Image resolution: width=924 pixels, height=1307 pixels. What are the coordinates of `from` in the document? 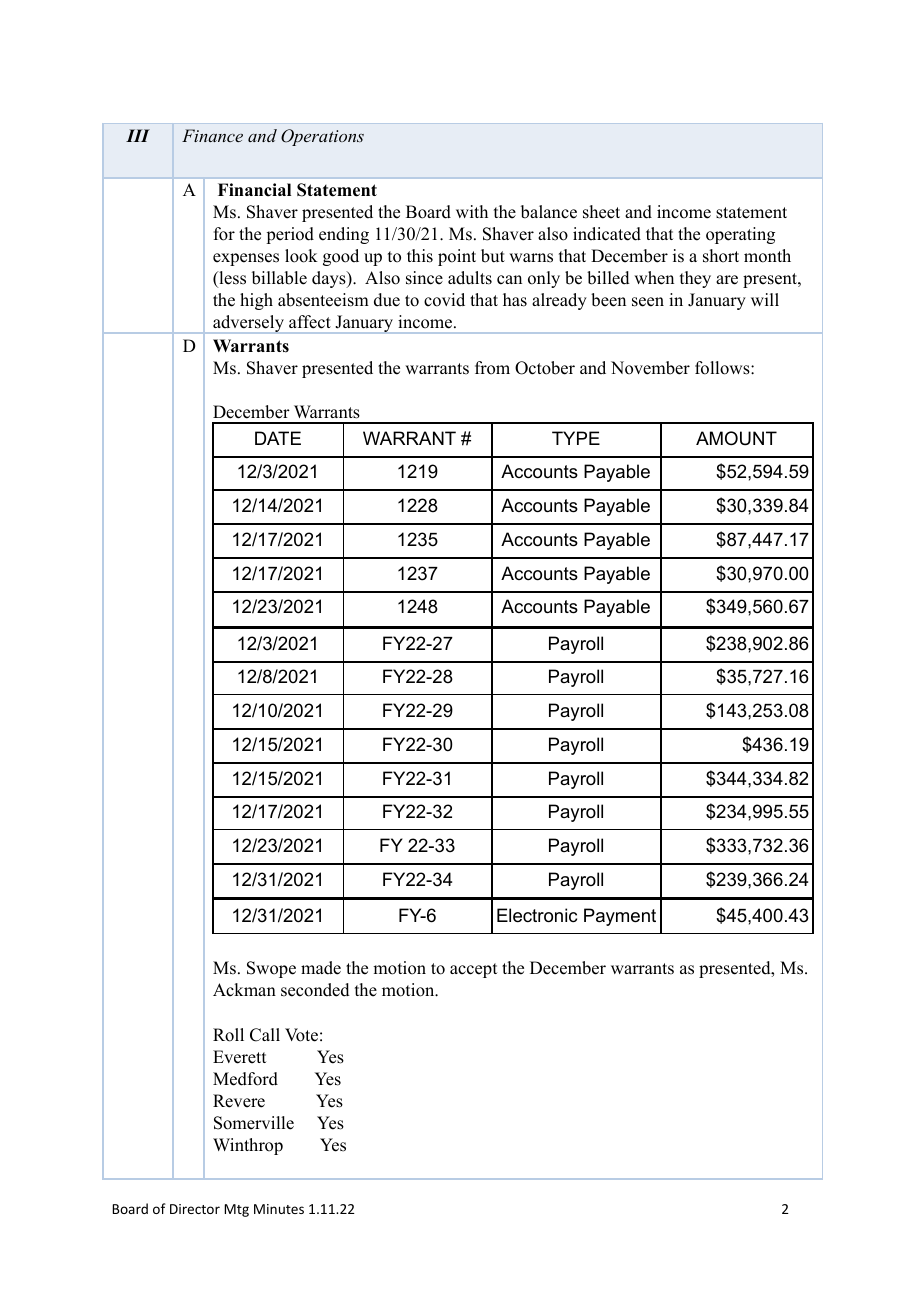 It's located at (492, 368).
